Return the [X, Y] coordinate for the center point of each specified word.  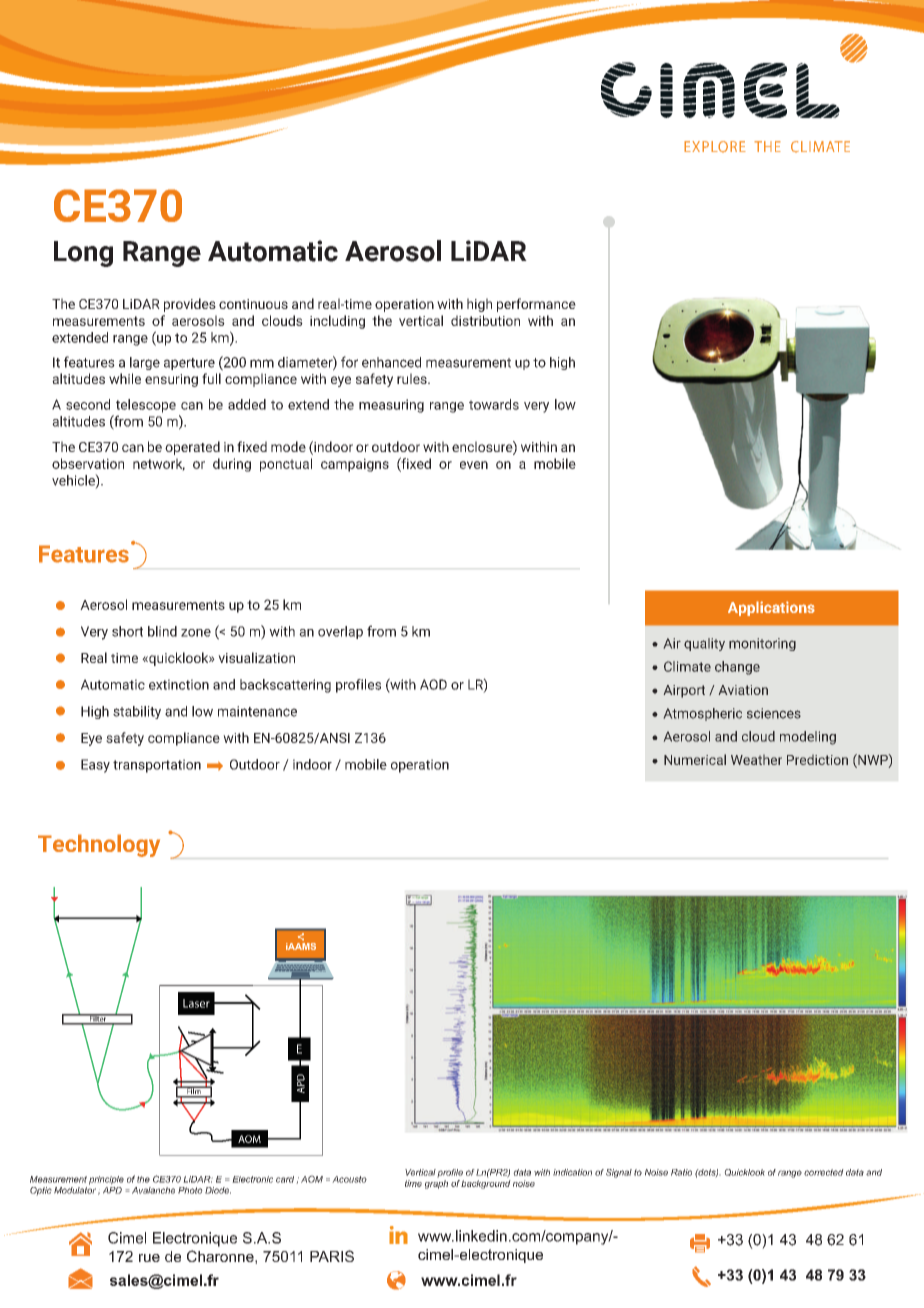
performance [536, 305]
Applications [771, 608]
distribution [485, 320]
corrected [824, 1172]
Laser [196, 1003]
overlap [340, 632]
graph [436, 1184]
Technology [99, 845]
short [127, 631]
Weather [756, 760]
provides [190, 305]
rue [149, 1258]
